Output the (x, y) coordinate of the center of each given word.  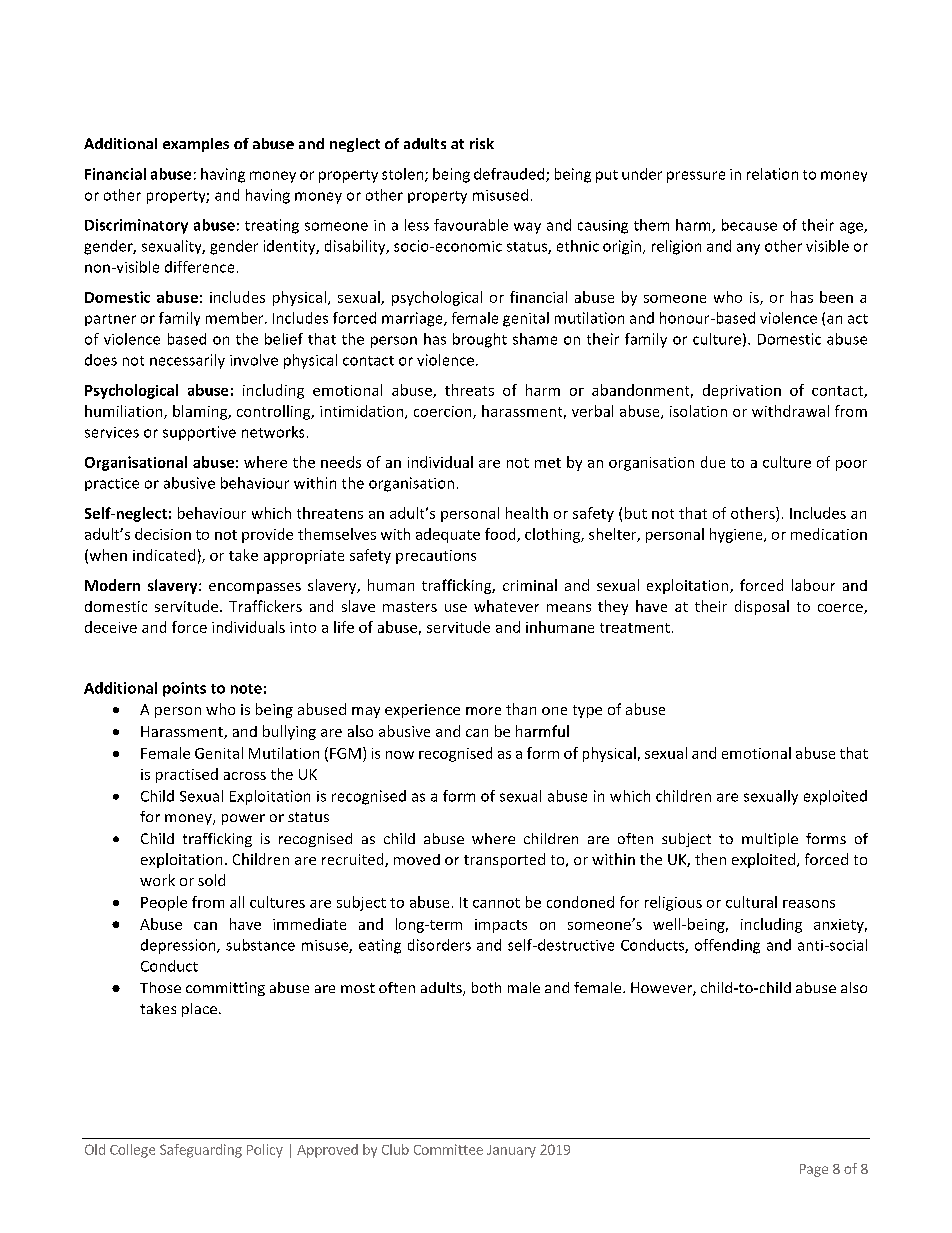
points (184, 689)
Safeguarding (201, 1151)
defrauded (510, 175)
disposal (762, 607)
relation (772, 174)
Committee (448, 1149)
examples (196, 145)
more (483, 711)
